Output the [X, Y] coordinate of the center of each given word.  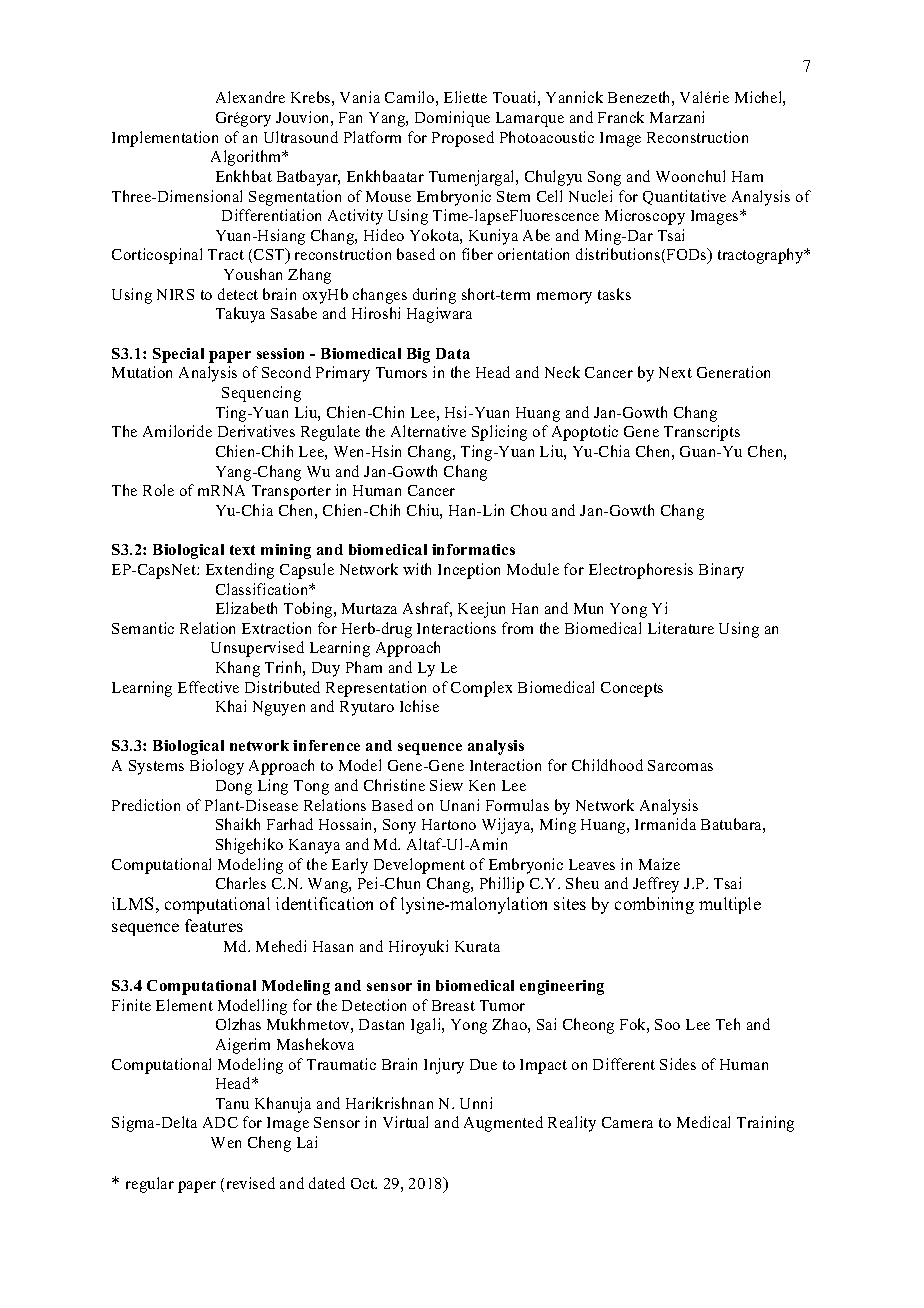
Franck [621, 117]
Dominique [452, 119]
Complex [481, 689]
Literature [681, 628]
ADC [220, 1122]
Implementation [165, 139]
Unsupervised [257, 649]
